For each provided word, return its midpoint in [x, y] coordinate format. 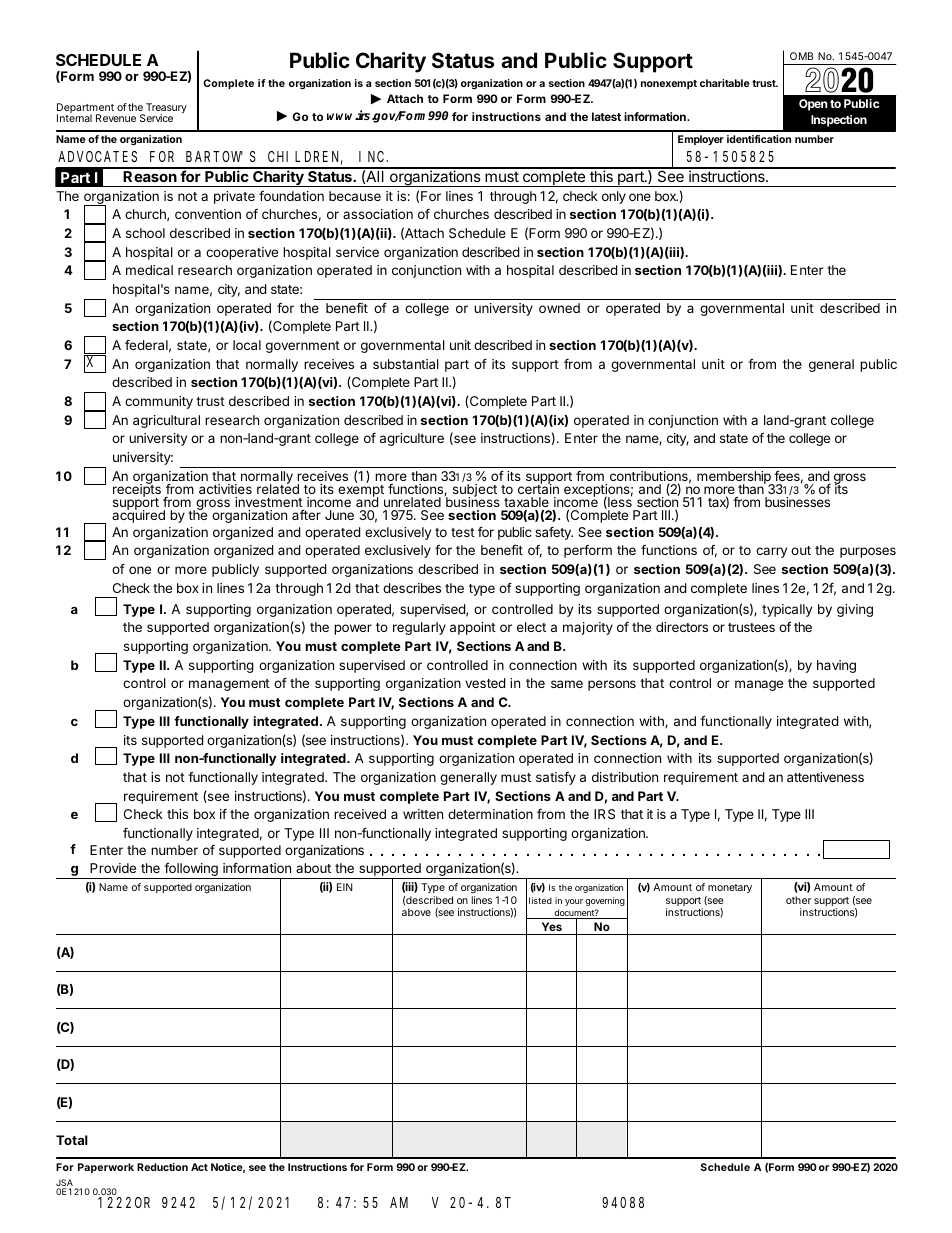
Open [813, 105]
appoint [473, 628]
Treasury [165, 109]
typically [787, 610]
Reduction [162, 1167]
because [355, 196]
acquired [138, 515]
